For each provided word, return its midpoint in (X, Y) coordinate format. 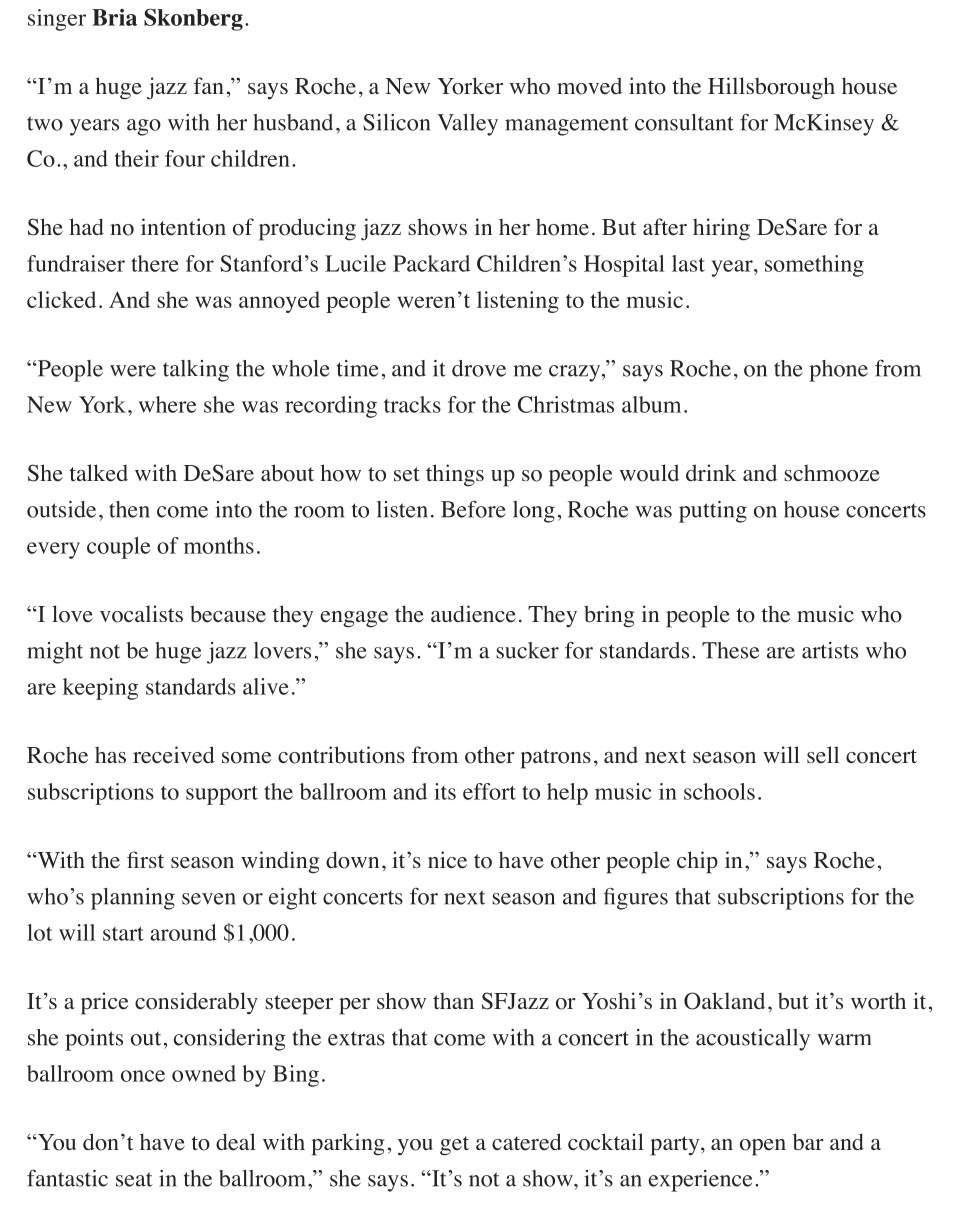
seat (134, 1179)
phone (838, 371)
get (454, 1146)
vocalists (141, 614)
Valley (467, 125)
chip (697, 862)
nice (447, 860)
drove (479, 368)
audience (473, 614)
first (145, 859)
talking (196, 371)
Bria (114, 17)
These (730, 650)
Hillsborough (771, 88)
